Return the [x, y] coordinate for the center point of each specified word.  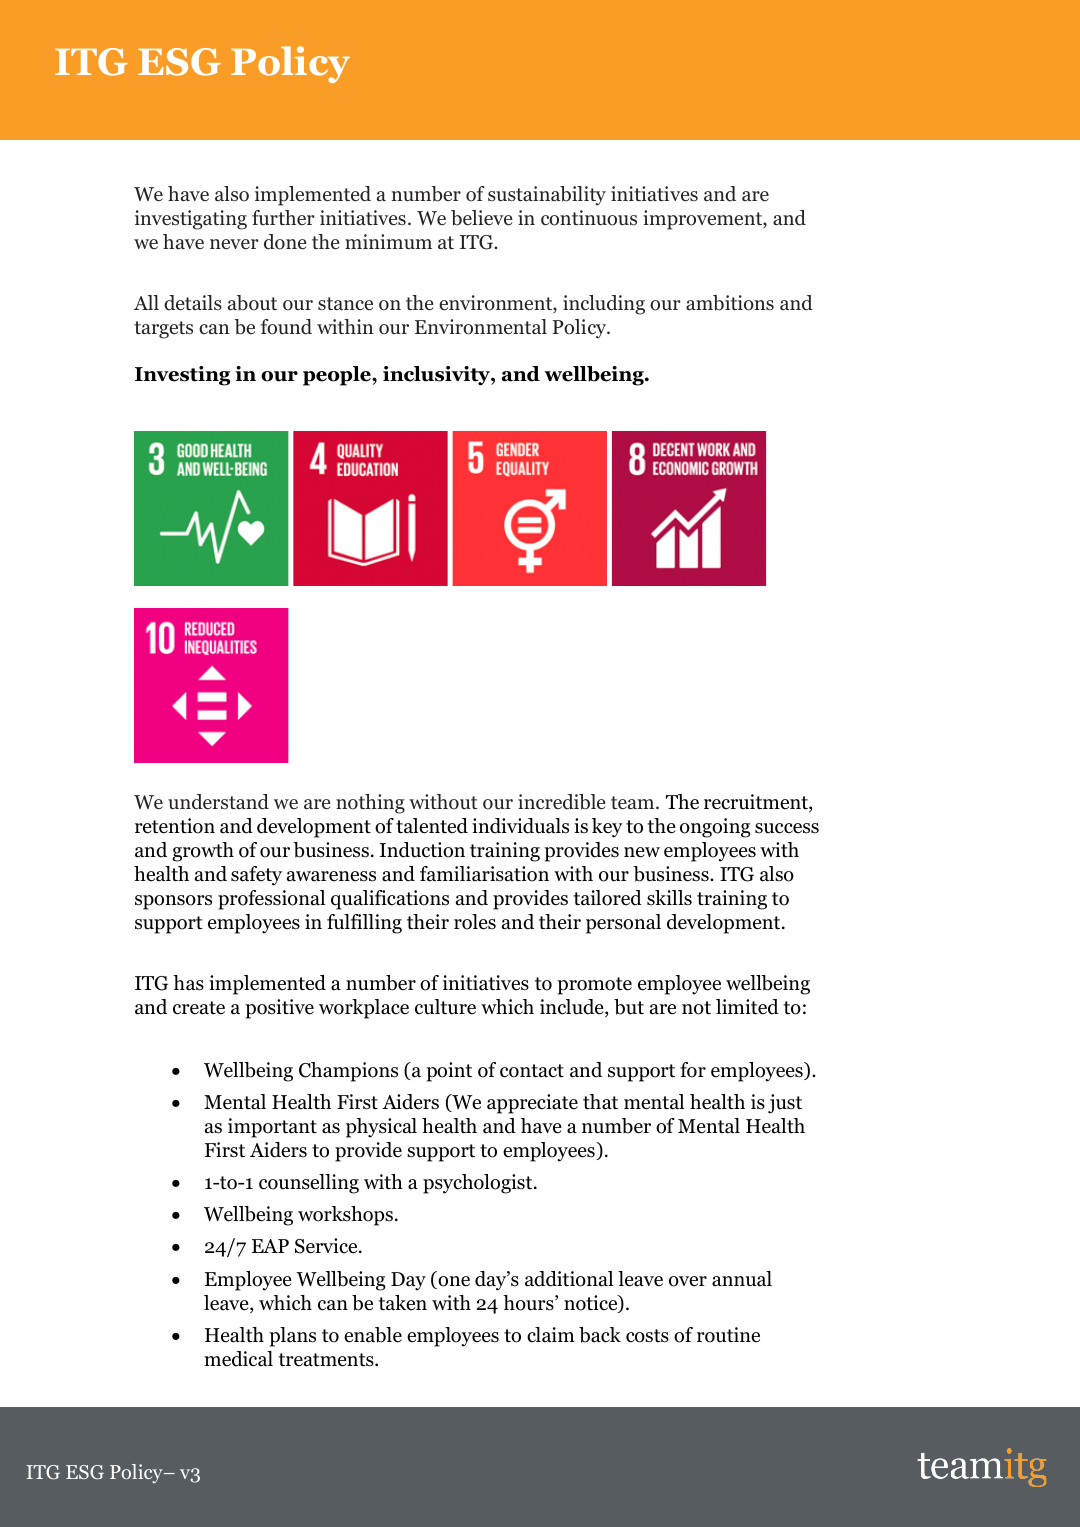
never [234, 244]
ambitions [730, 303]
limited [747, 1007]
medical [238, 1359]
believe [482, 218]
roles [475, 922]
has [188, 983]
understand [218, 802]
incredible [562, 802]
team [634, 803]
